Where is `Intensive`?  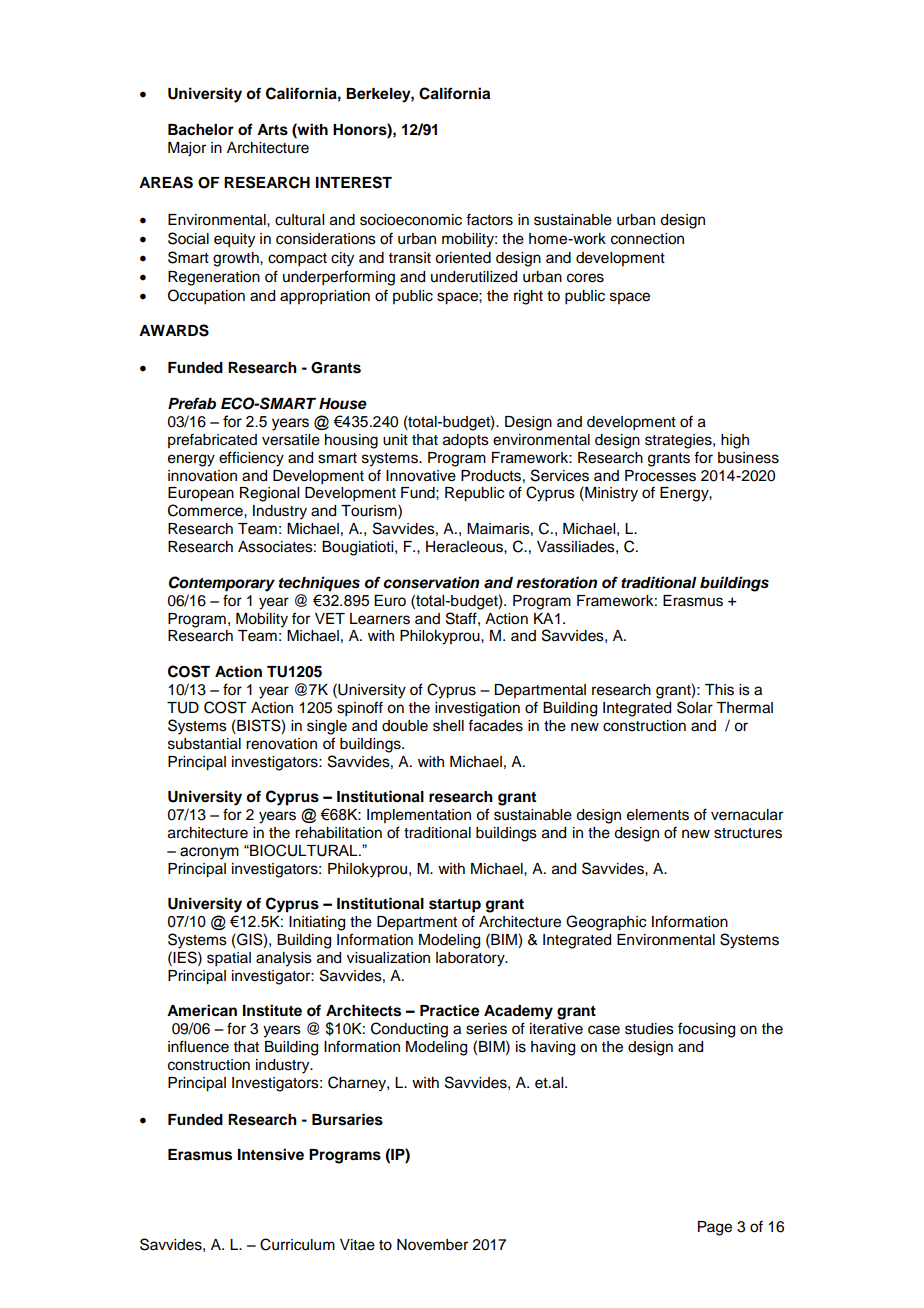
Intensive is located at coordinates (271, 1154).
